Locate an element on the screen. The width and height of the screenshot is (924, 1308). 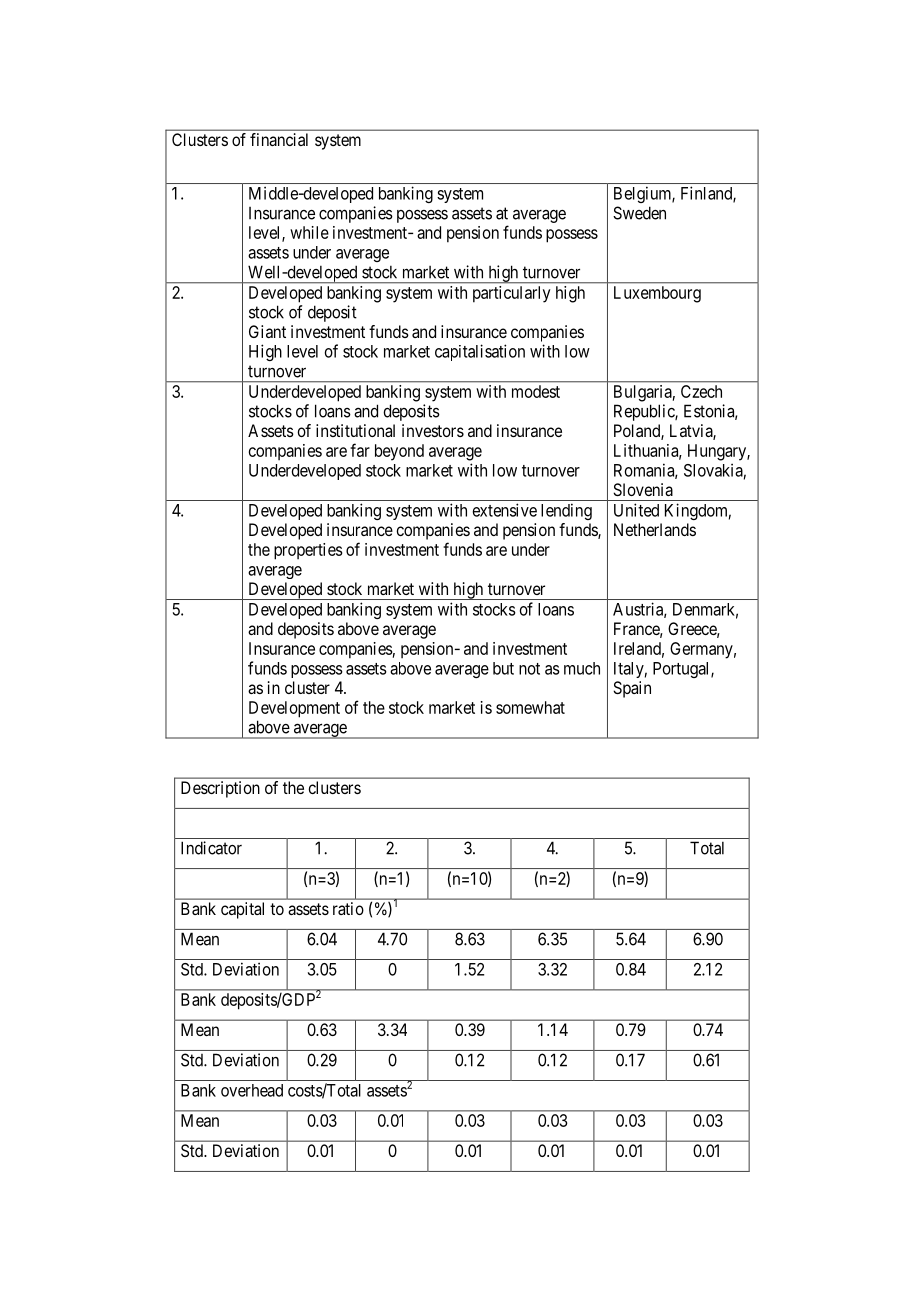
particularly is located at coordinates (511, 294).
